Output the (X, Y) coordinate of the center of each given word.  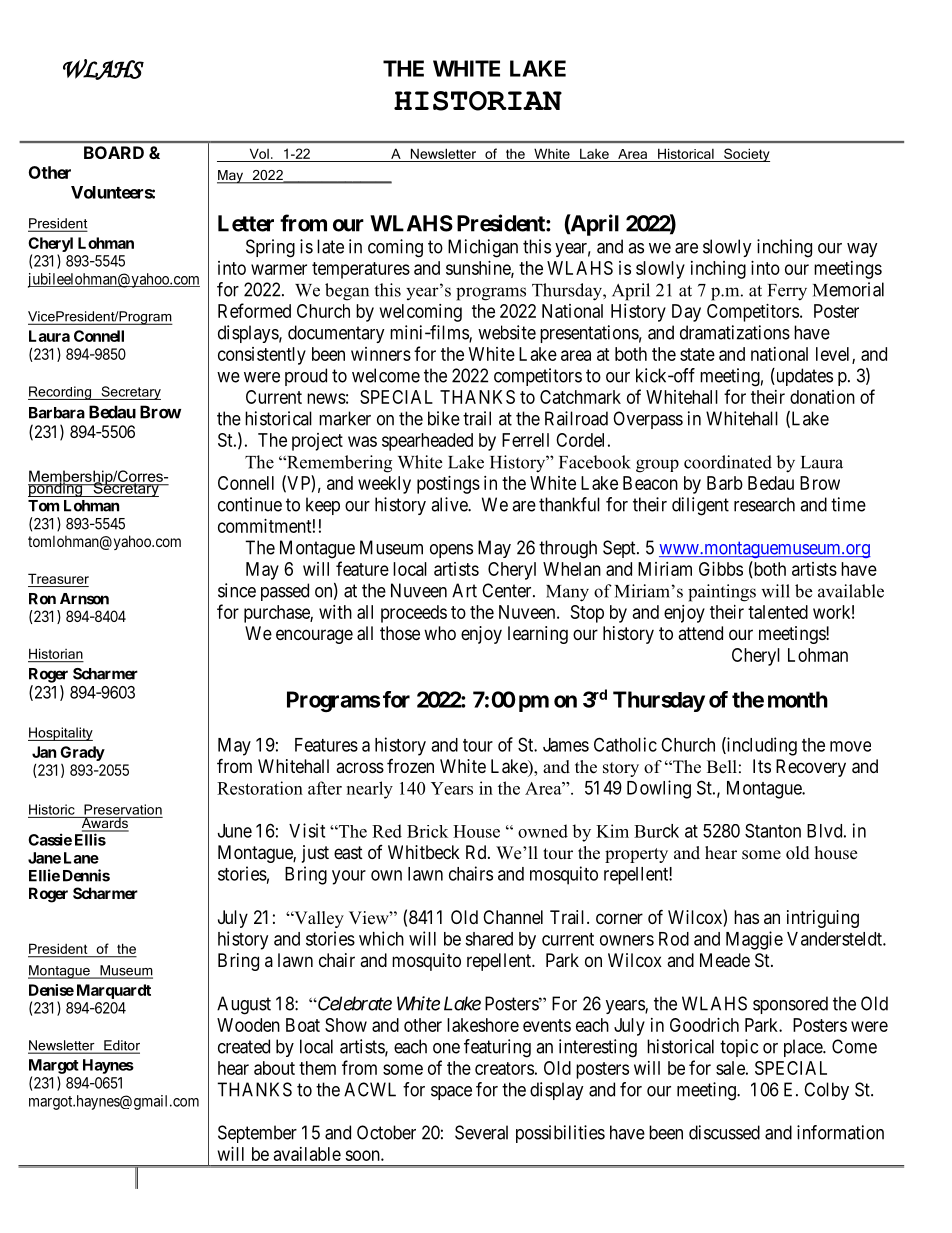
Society (746, 155)
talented (778, 612)
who (440, 633)
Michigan (483, 248)
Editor (121, 1046)
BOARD (114, 152)
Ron (42, 599)
